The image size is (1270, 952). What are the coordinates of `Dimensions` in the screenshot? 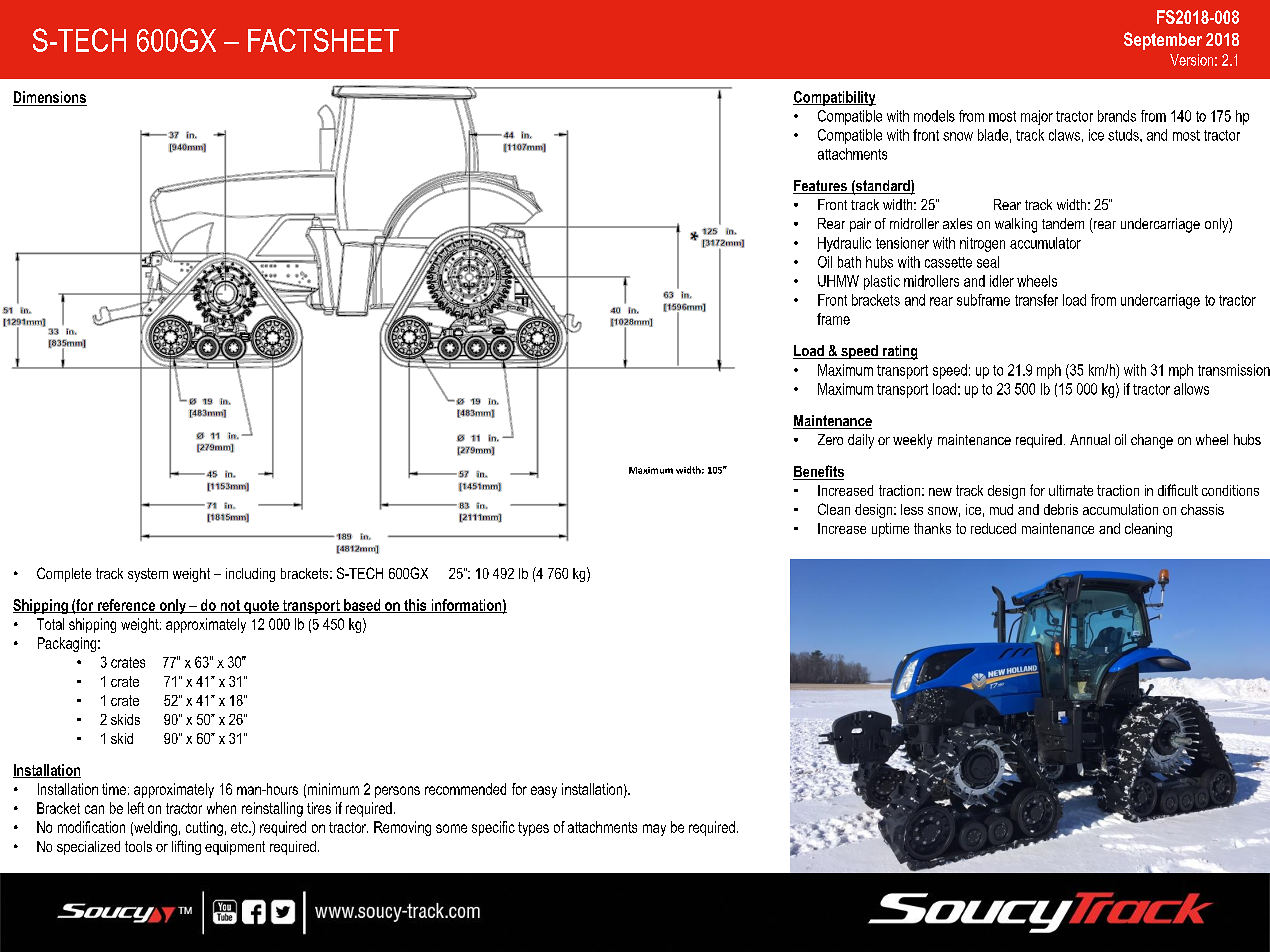 It's located at (50, 97).
